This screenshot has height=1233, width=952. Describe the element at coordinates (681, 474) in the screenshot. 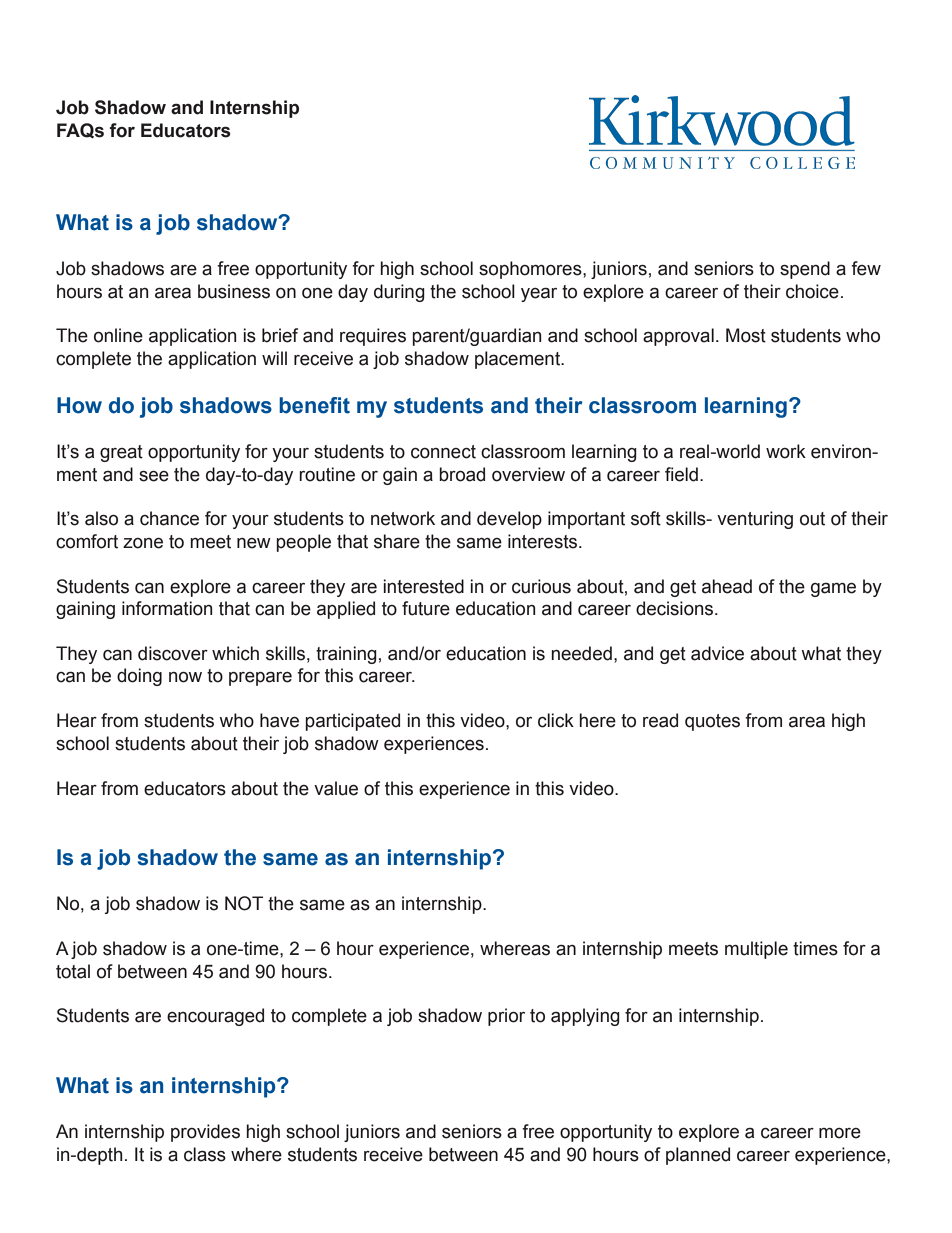

I see `field` at that location.
